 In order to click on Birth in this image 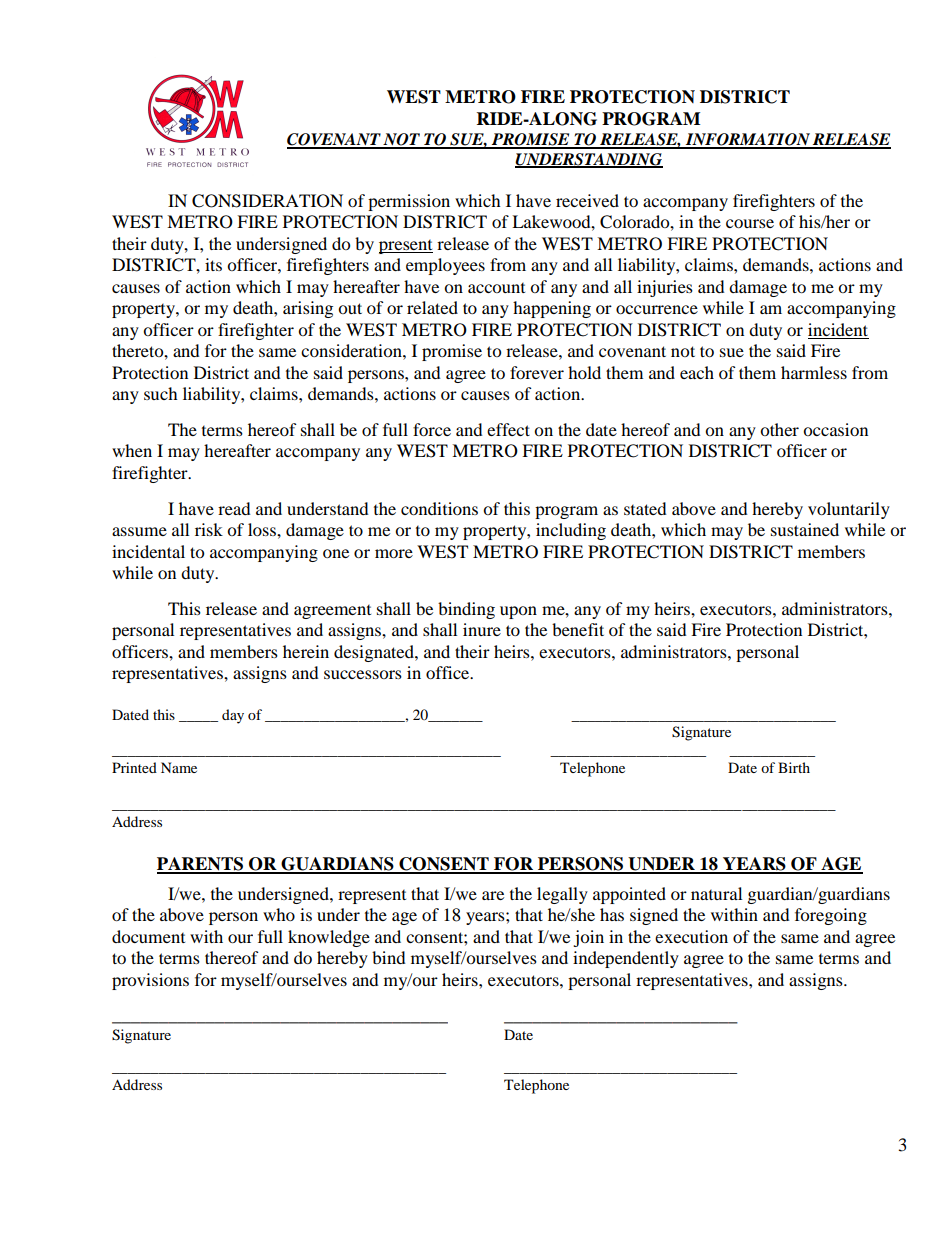, I will do `click(794, 767)`.
